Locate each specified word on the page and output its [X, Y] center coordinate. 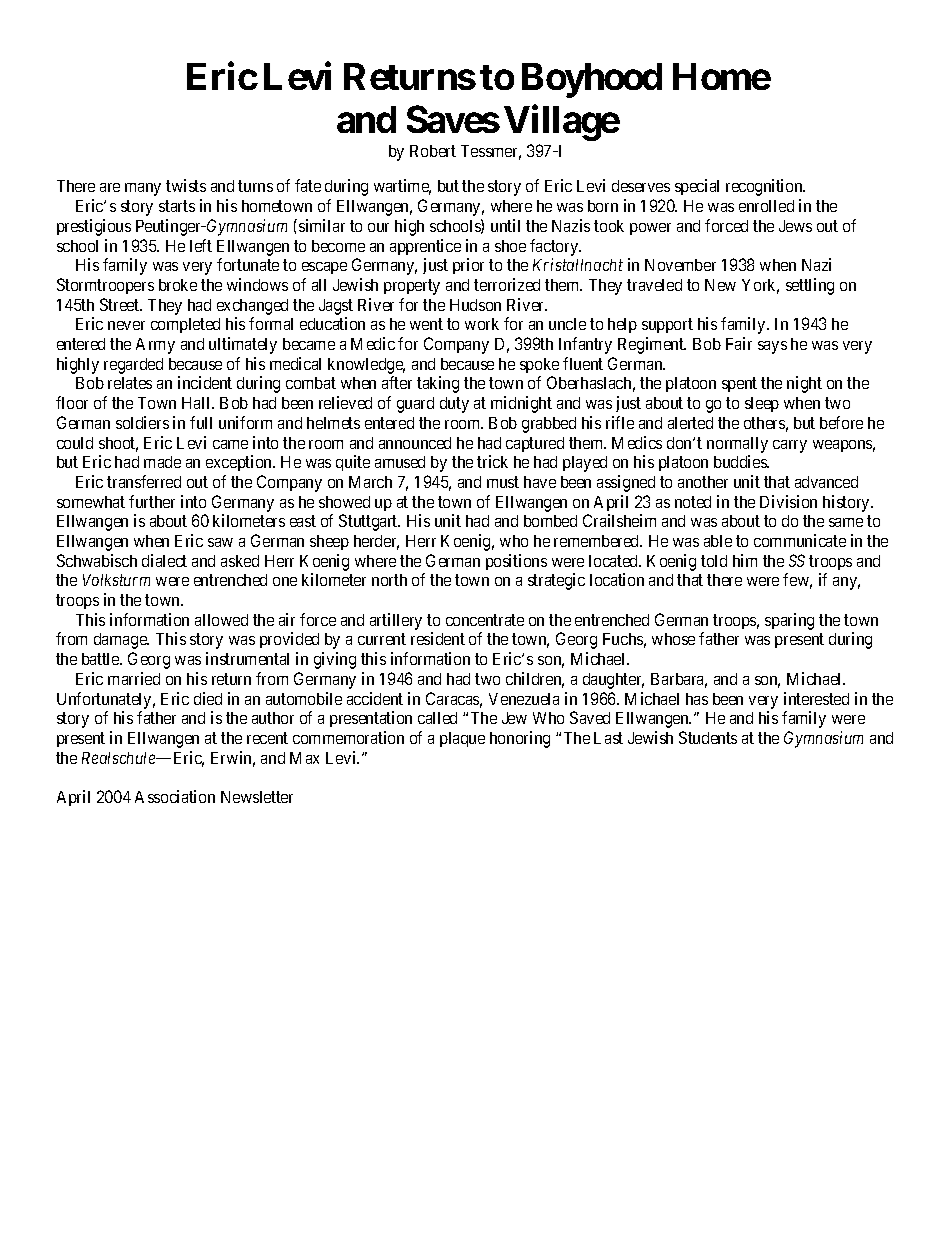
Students [708, 737]
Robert [433, 151]
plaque [462, 739]
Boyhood [592, 80]
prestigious [94, 227]
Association [175, 796]
